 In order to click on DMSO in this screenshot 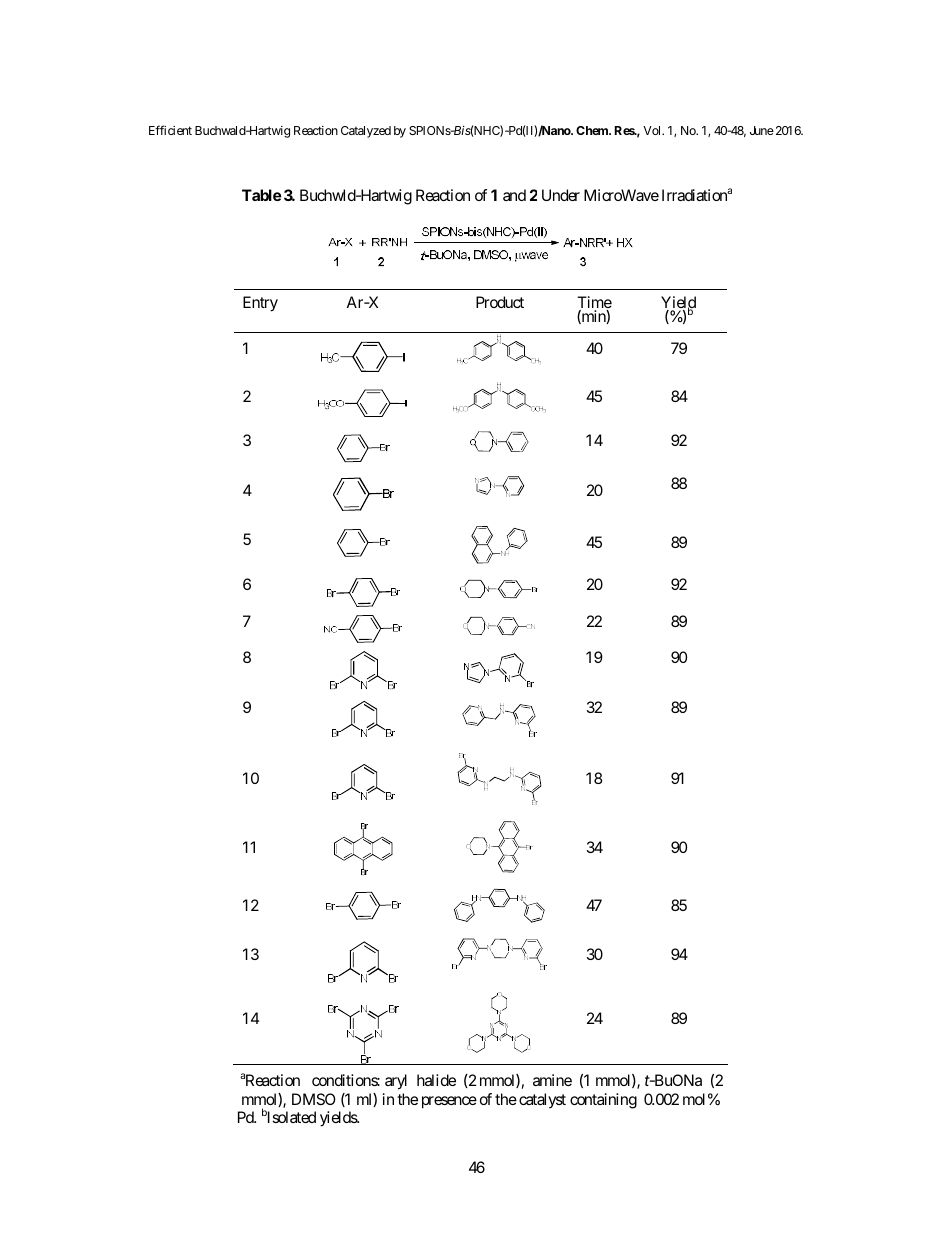, I will do `click(314, 1099)`.
